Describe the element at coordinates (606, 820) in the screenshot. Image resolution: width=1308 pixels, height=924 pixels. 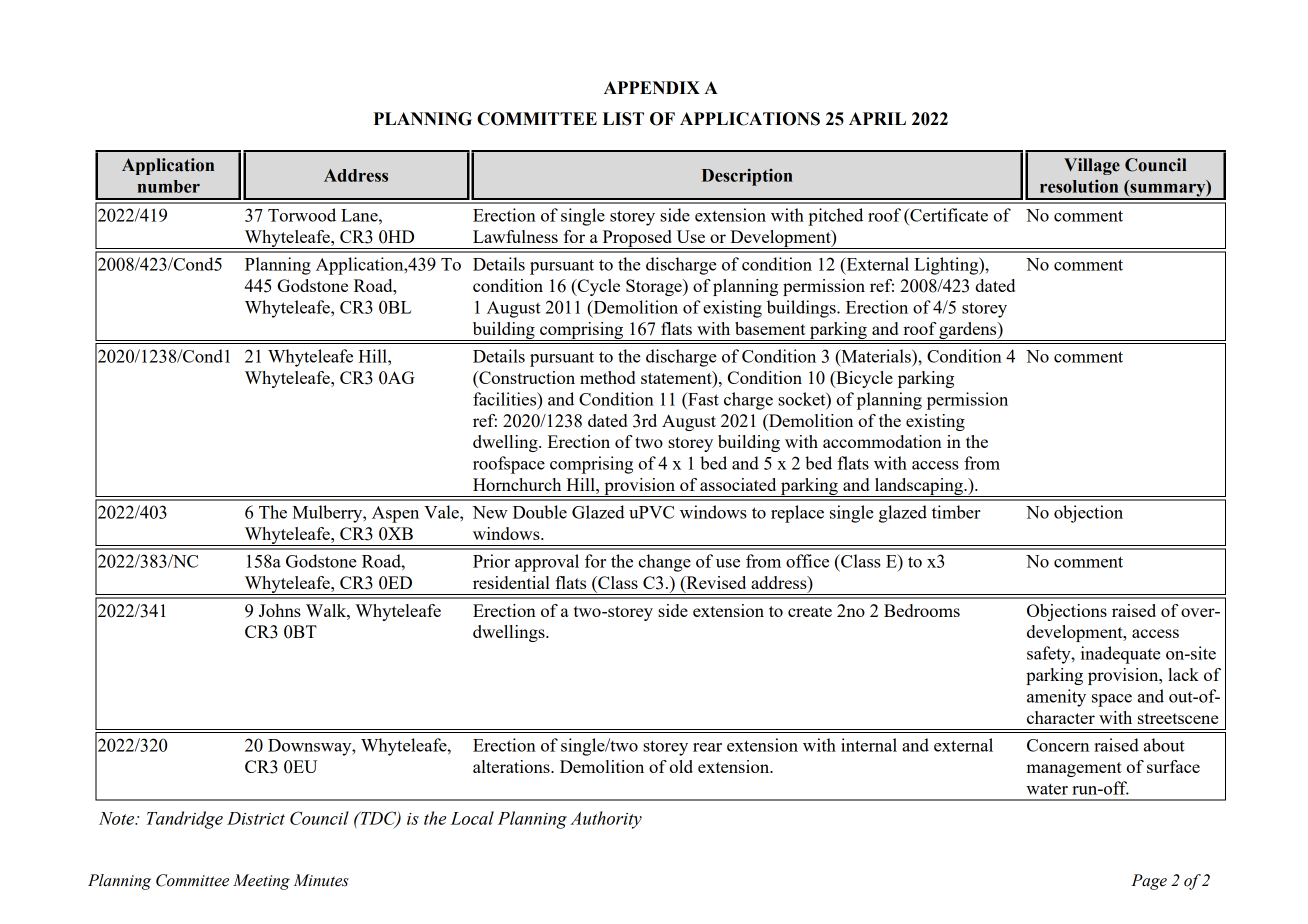
I see `Authority` at that location.
